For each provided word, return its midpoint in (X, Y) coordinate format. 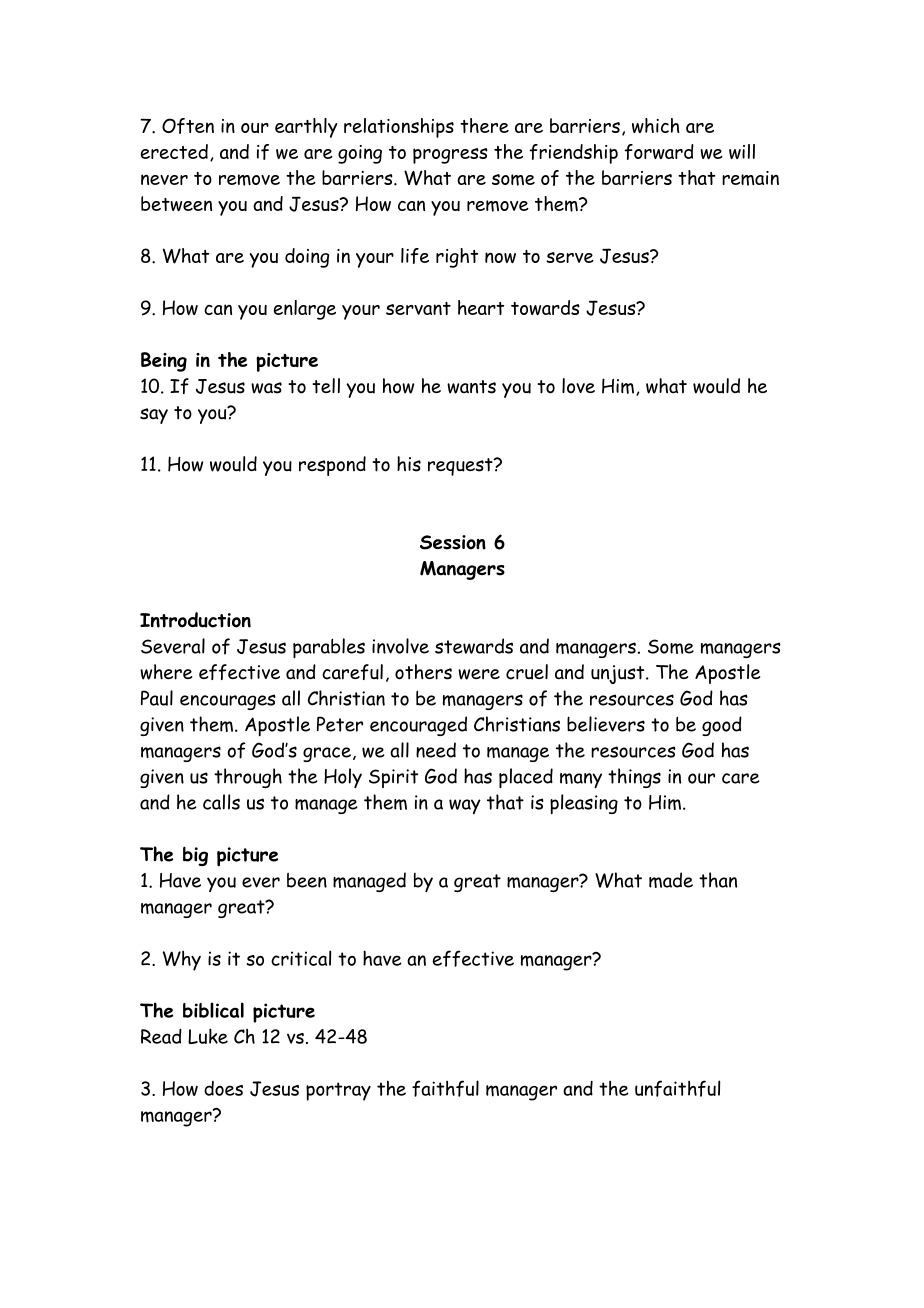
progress (450, 156)
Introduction (195, 620)
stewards (474, 646)
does (223, 1088)
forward (659, 152)
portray (338, 1091)
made (671, 880)
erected (174, 151)
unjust (619, 674)
